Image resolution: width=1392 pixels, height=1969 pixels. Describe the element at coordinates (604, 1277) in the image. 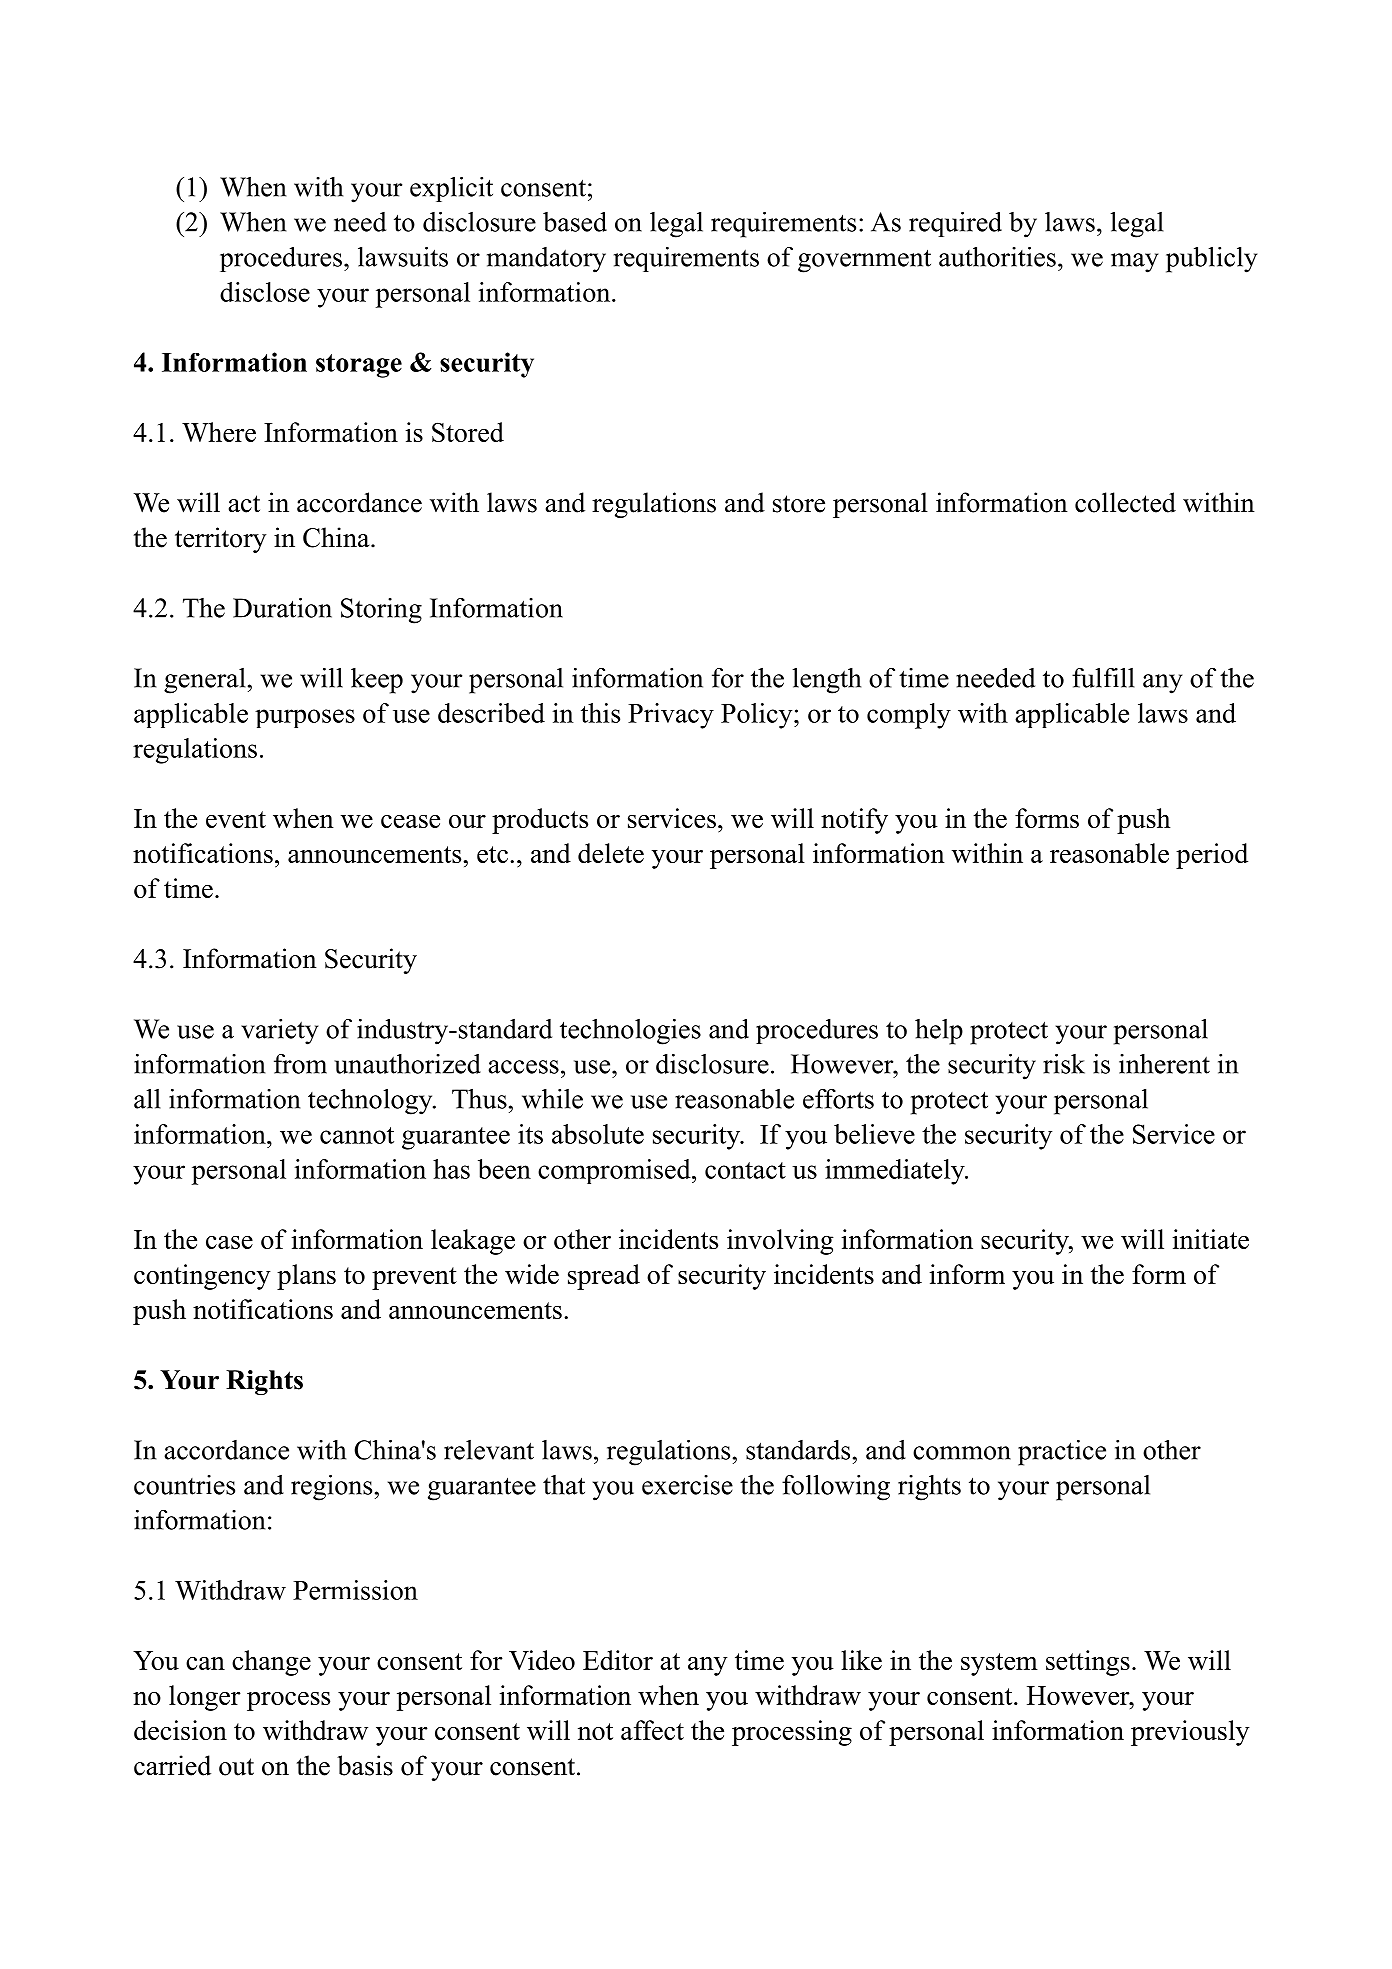

I see `spread` at that location.
